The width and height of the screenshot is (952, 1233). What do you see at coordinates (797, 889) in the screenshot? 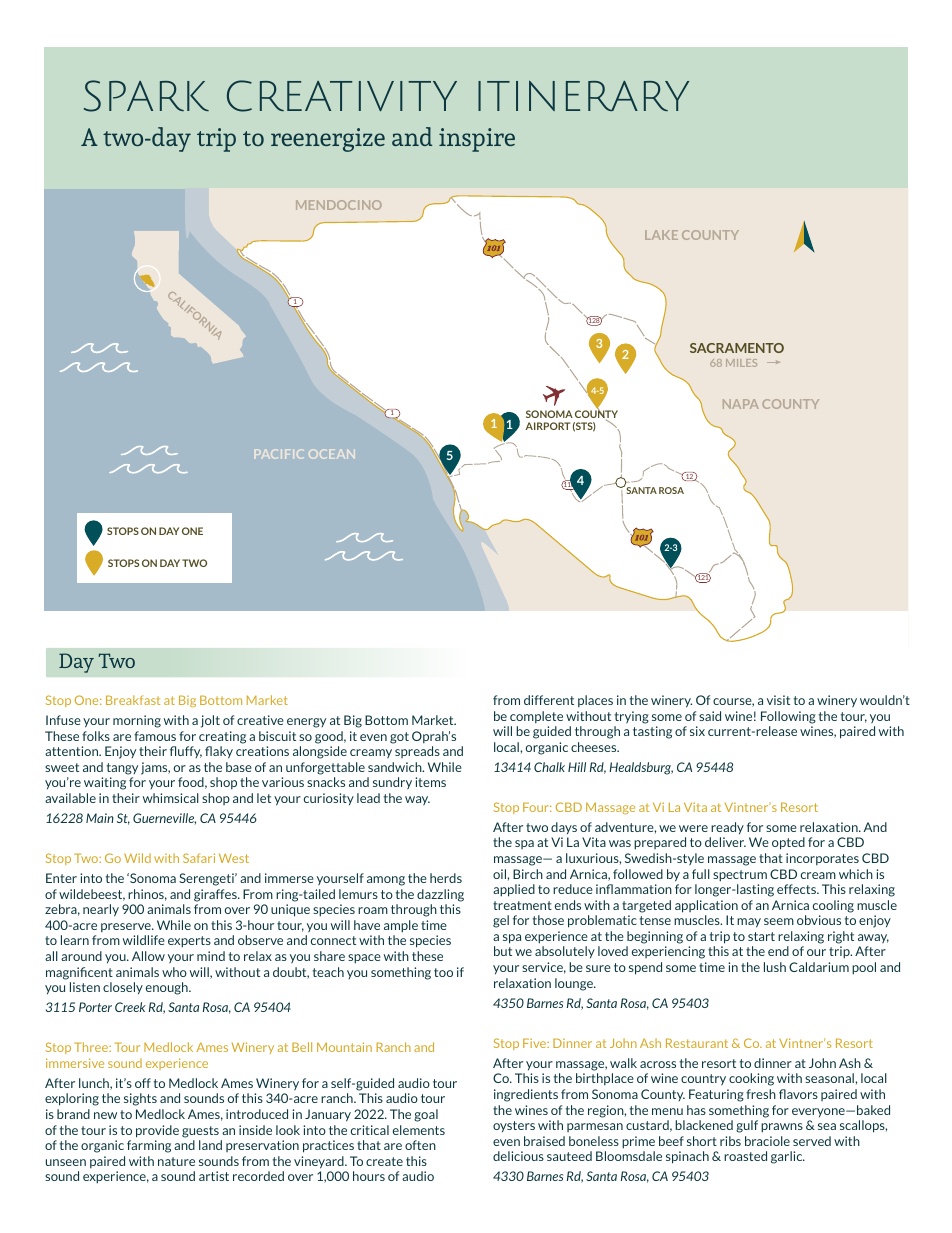
I see `effects` at bounding box center [797, 889].
